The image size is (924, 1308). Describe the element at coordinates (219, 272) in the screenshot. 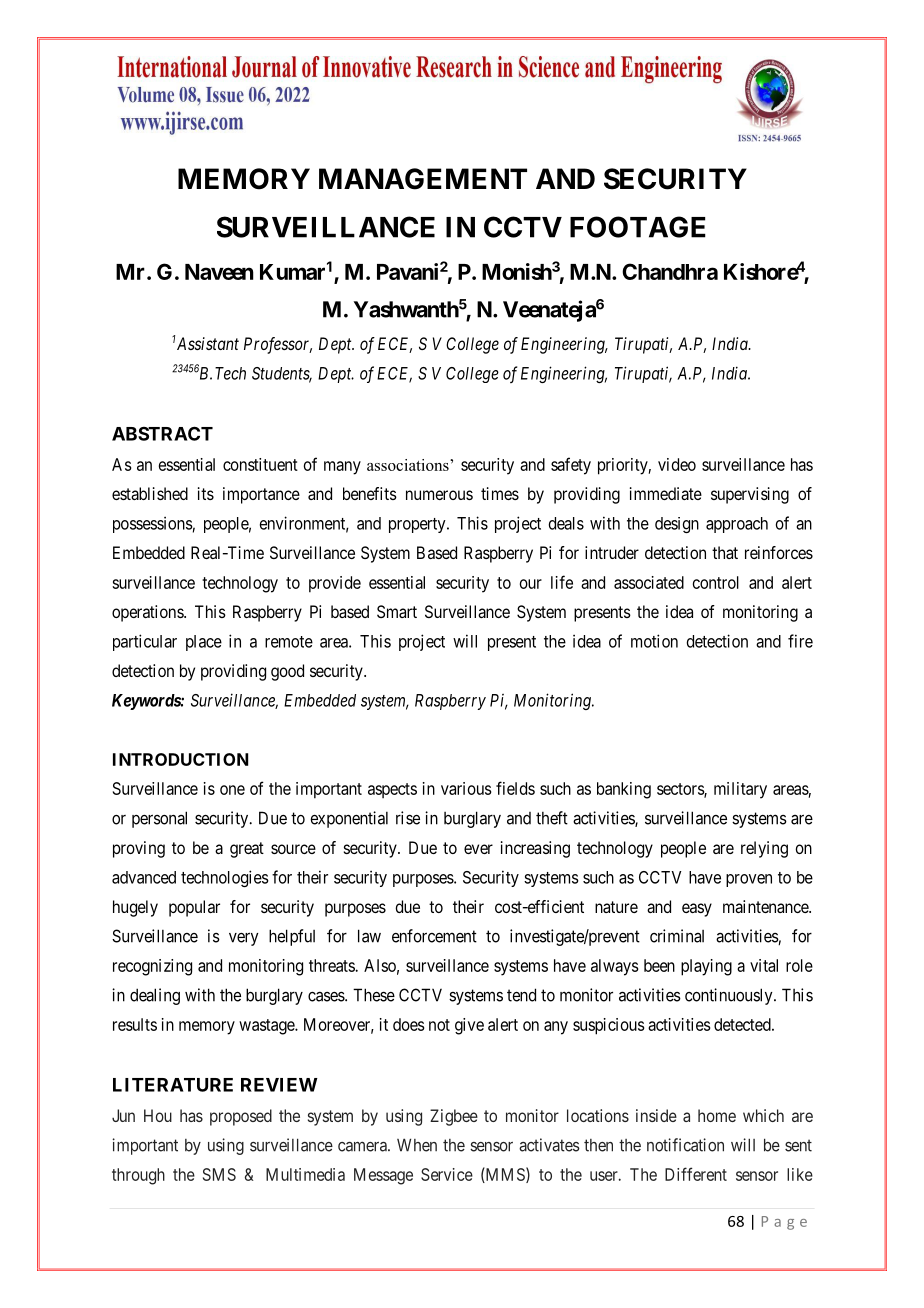

I see `Naveen` at that location.
